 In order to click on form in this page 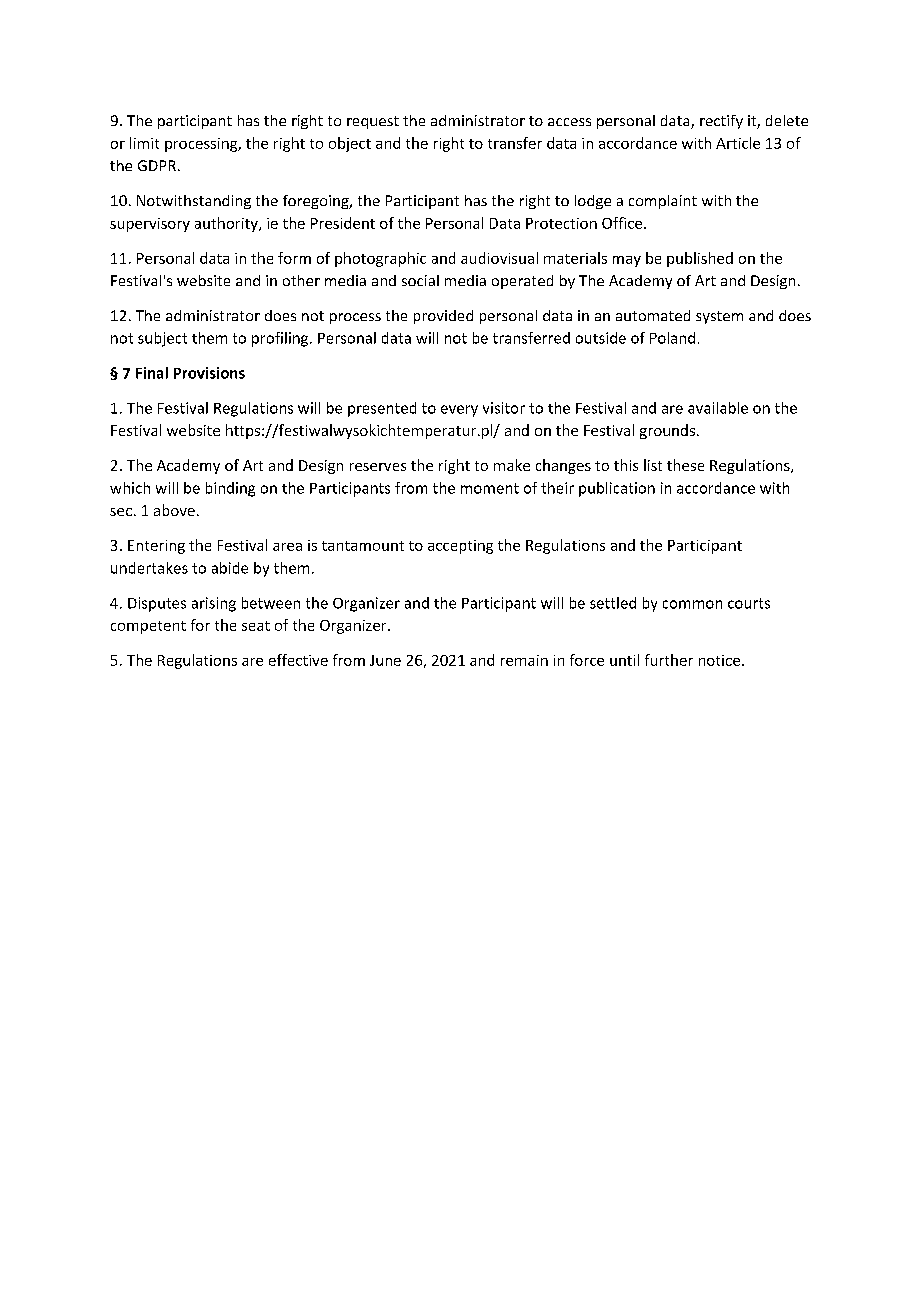, I will do `click(294, 258)`.
